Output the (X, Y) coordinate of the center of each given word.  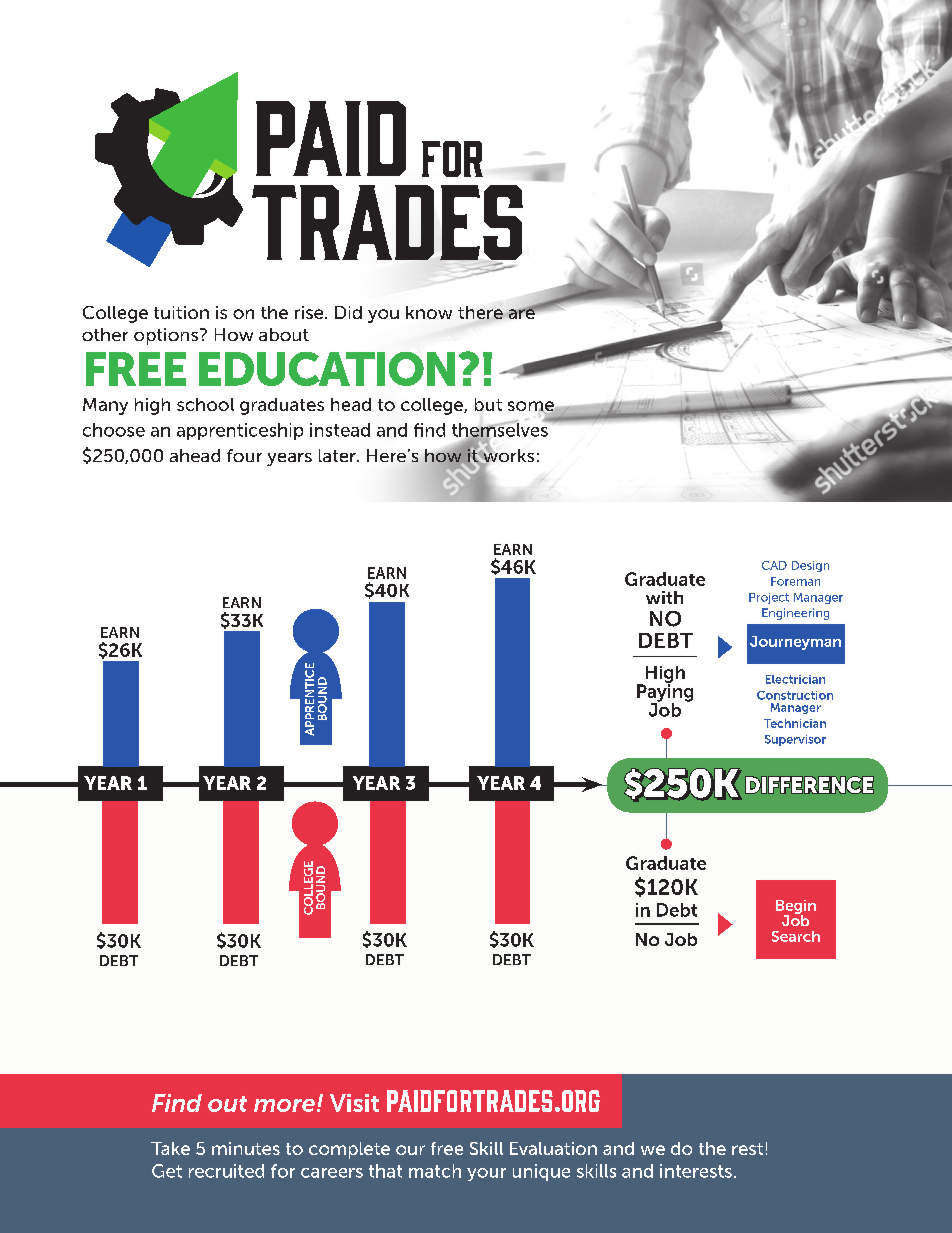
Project (769, 598)
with (664, 597)
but (488, 404)
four (244, 455)
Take (170, 1148)
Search (796, 936)
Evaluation (553, 1148)
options (167, 336)
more (284, 1105)
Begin (796, 908)
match (435, 1171)
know (429, 312)
